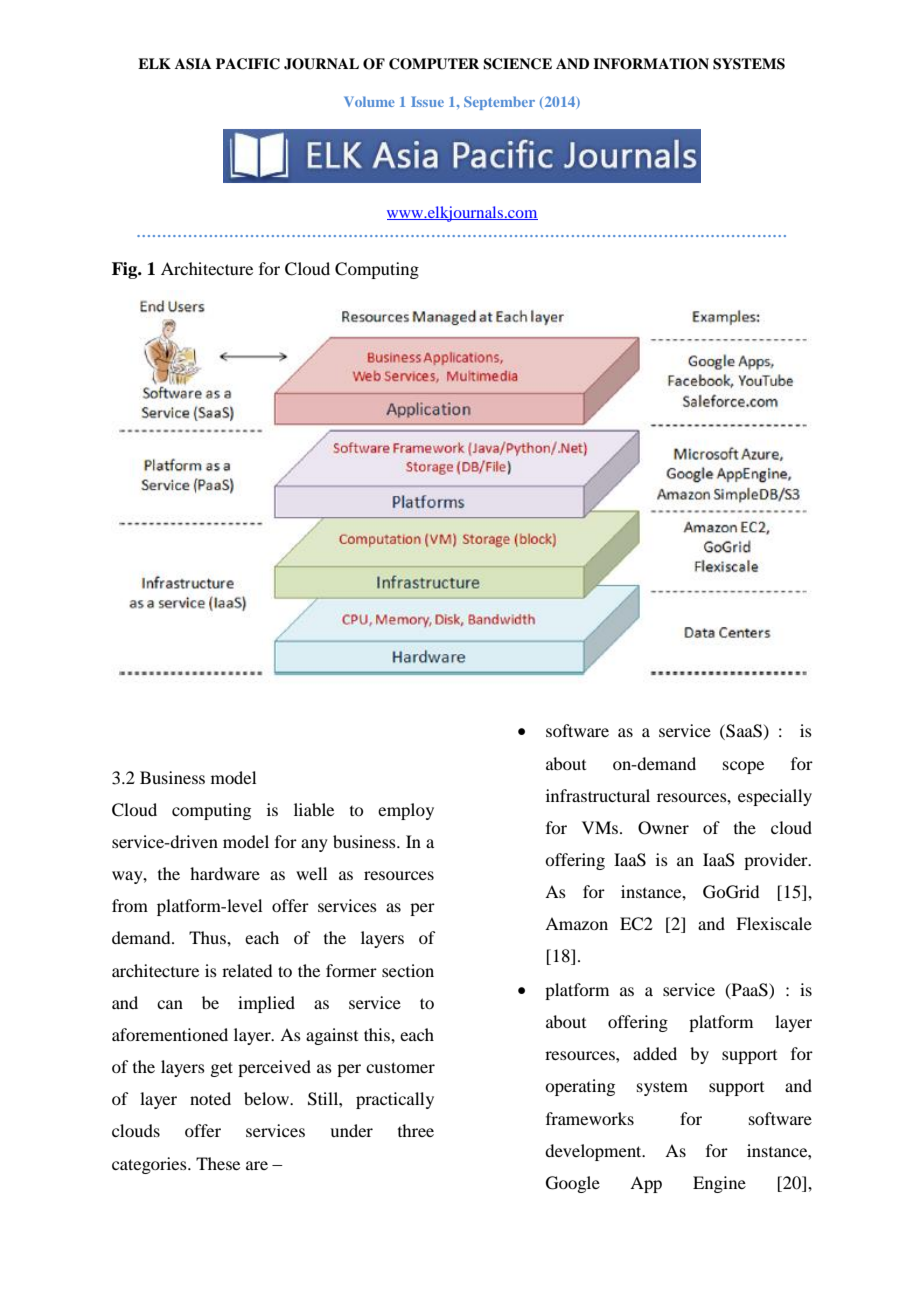  What do you see at coordinates (314, 809) in the page?
I see `liable` at bounding box center [314, 809].
